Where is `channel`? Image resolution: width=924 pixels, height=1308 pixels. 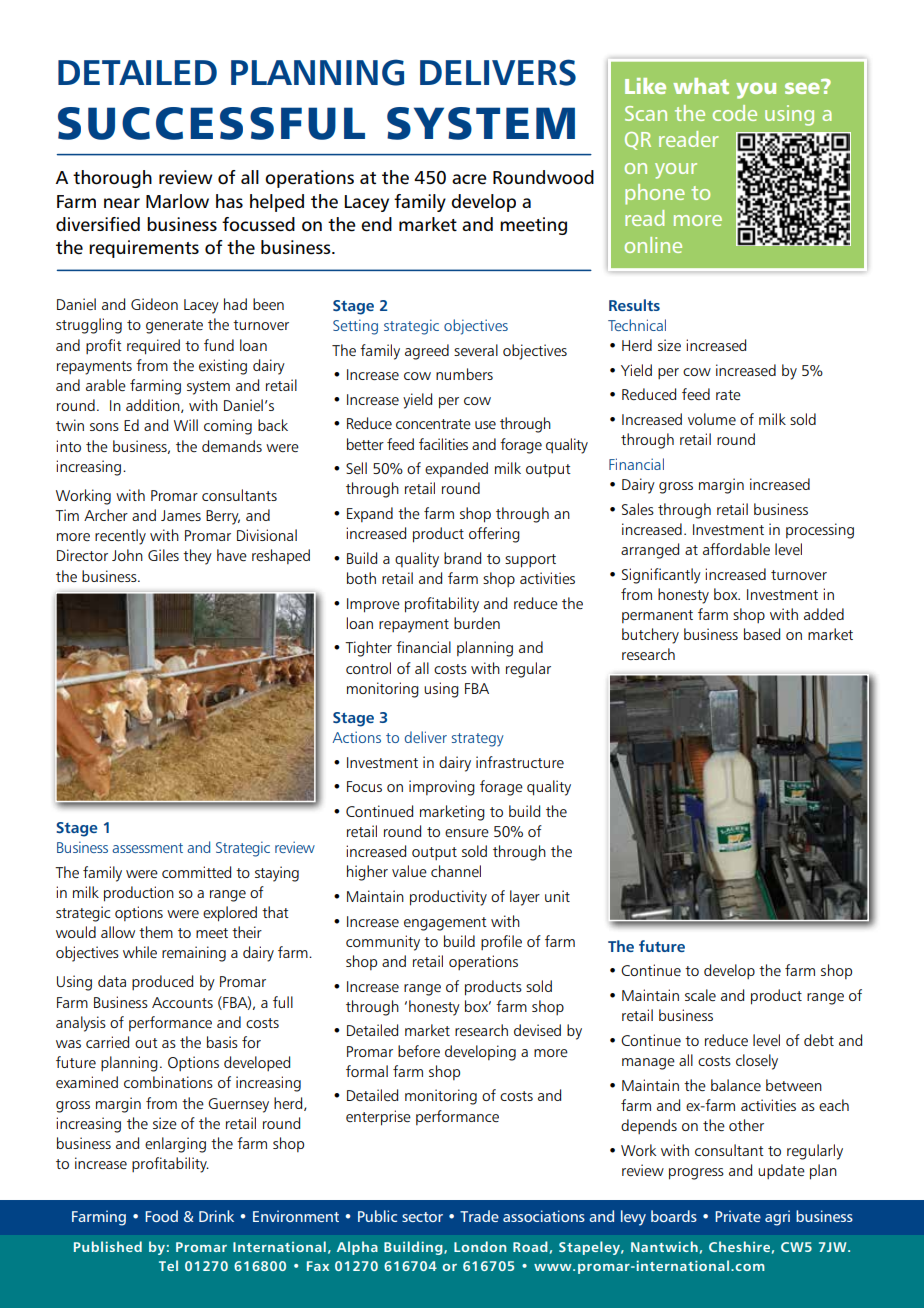
channel is located at coordinates (456, 871).
